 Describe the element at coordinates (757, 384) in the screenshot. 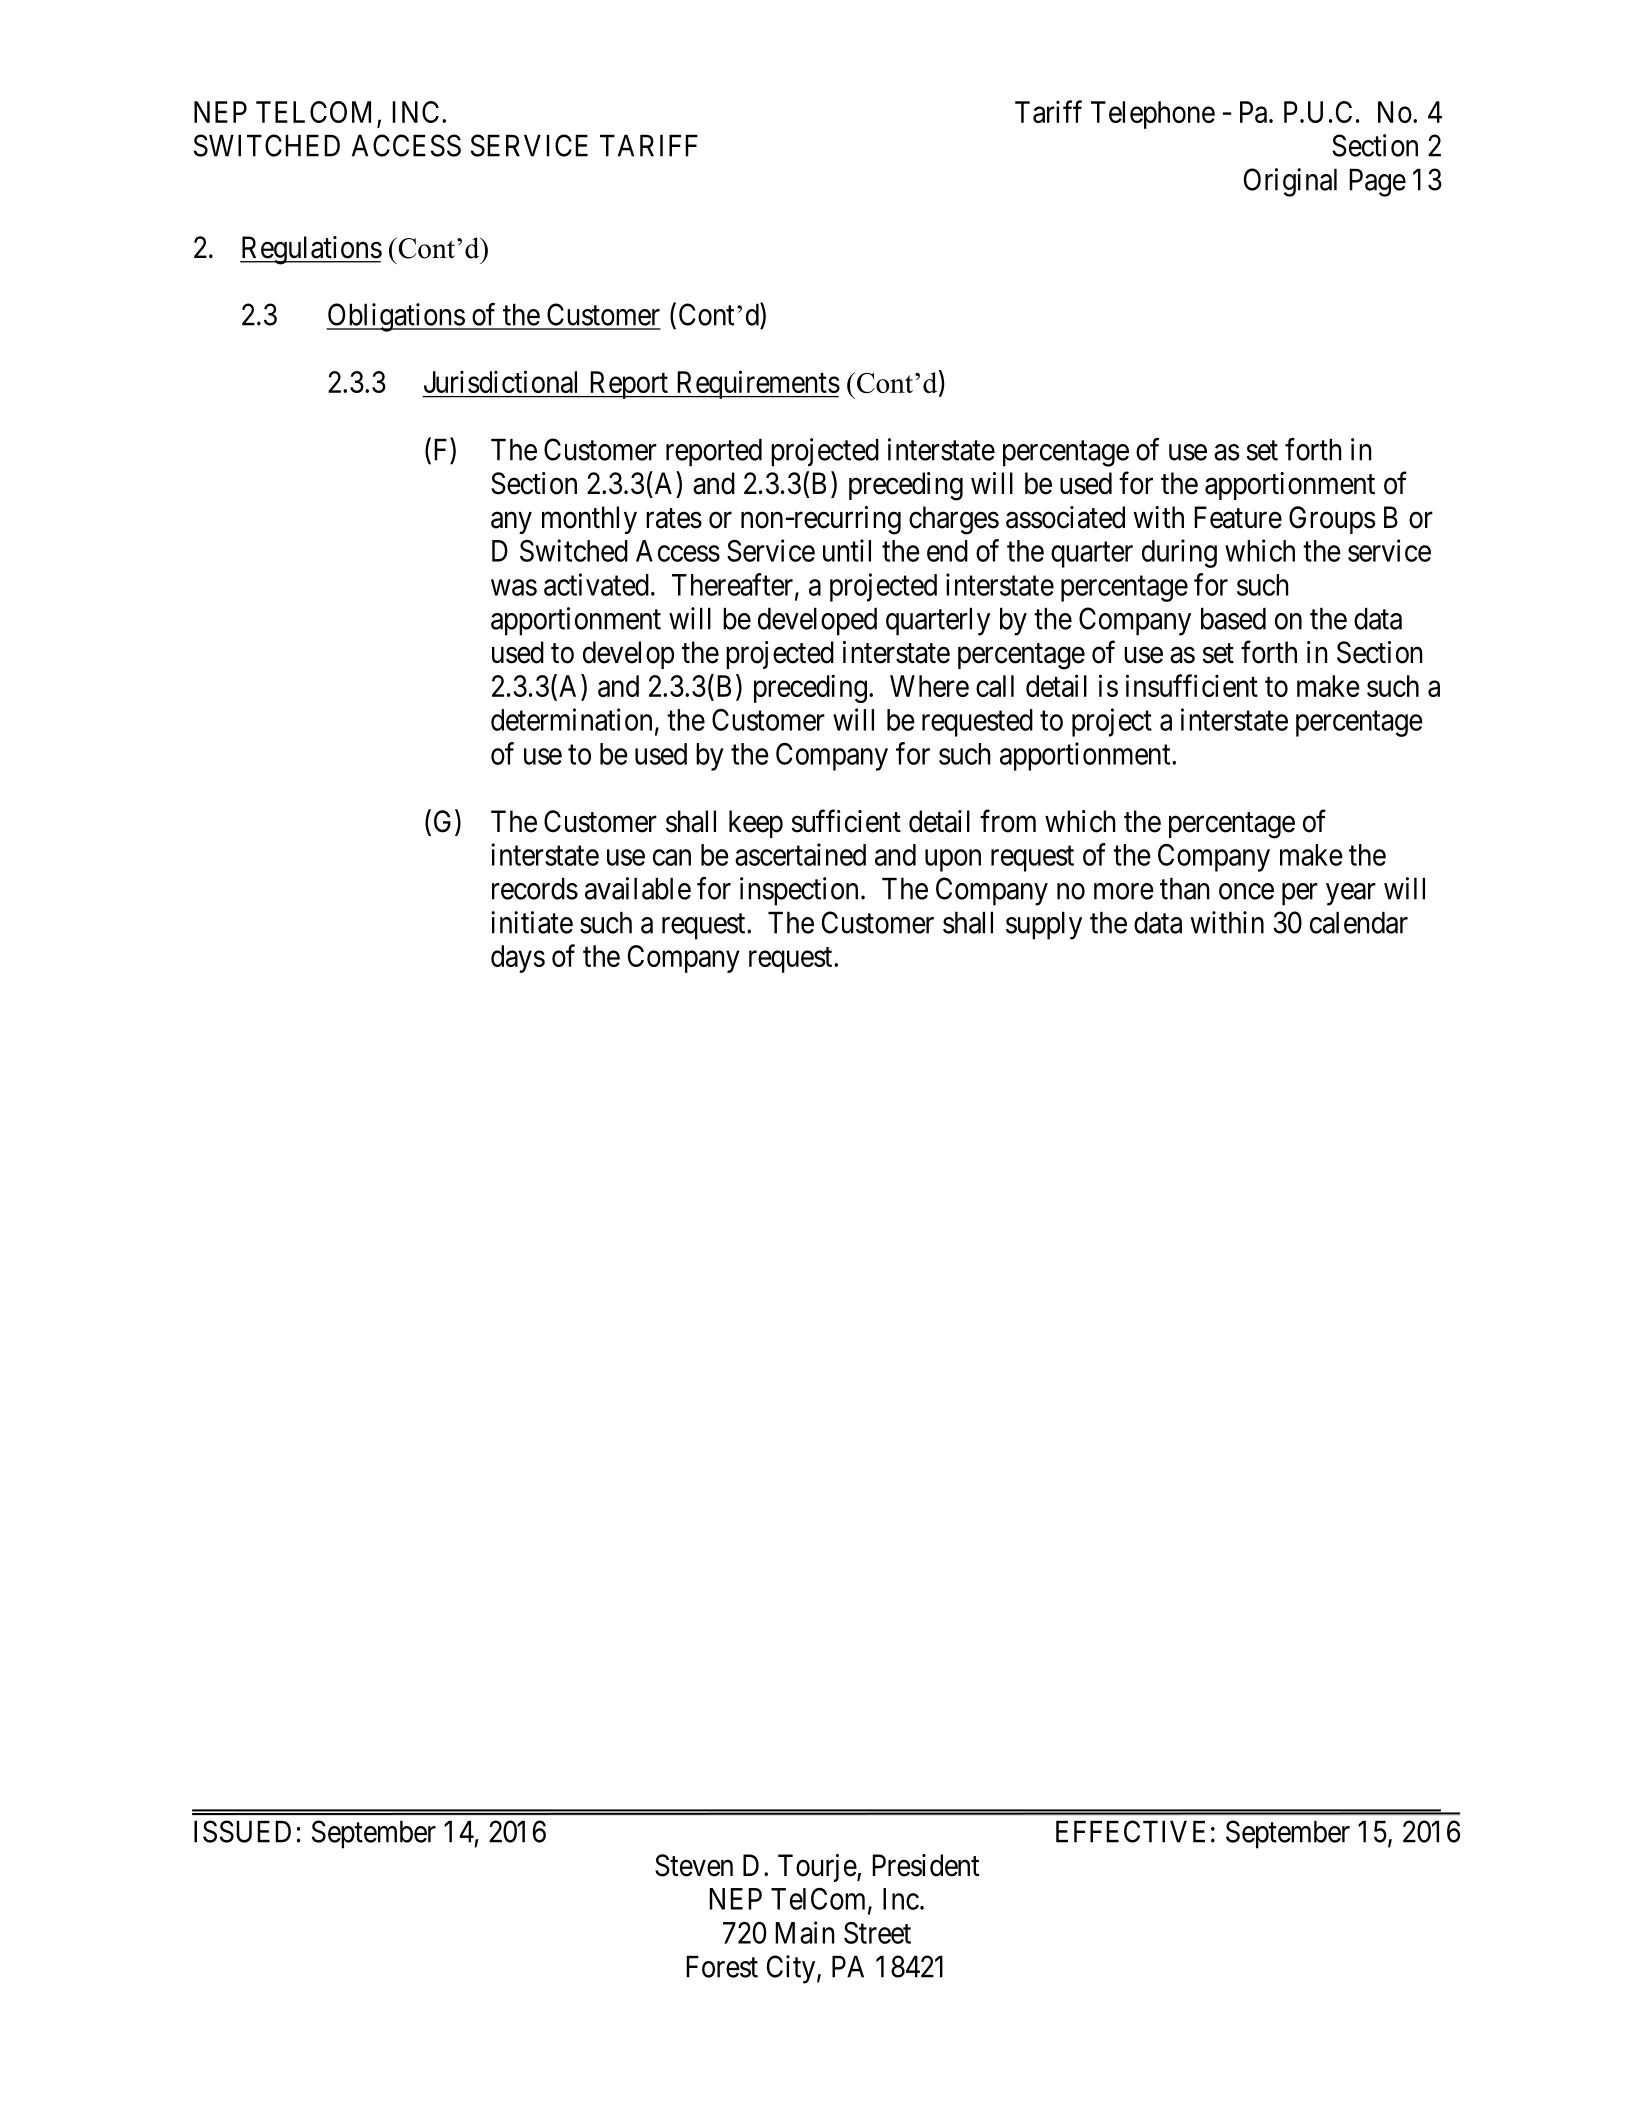

I see `Requirements` at that location.
